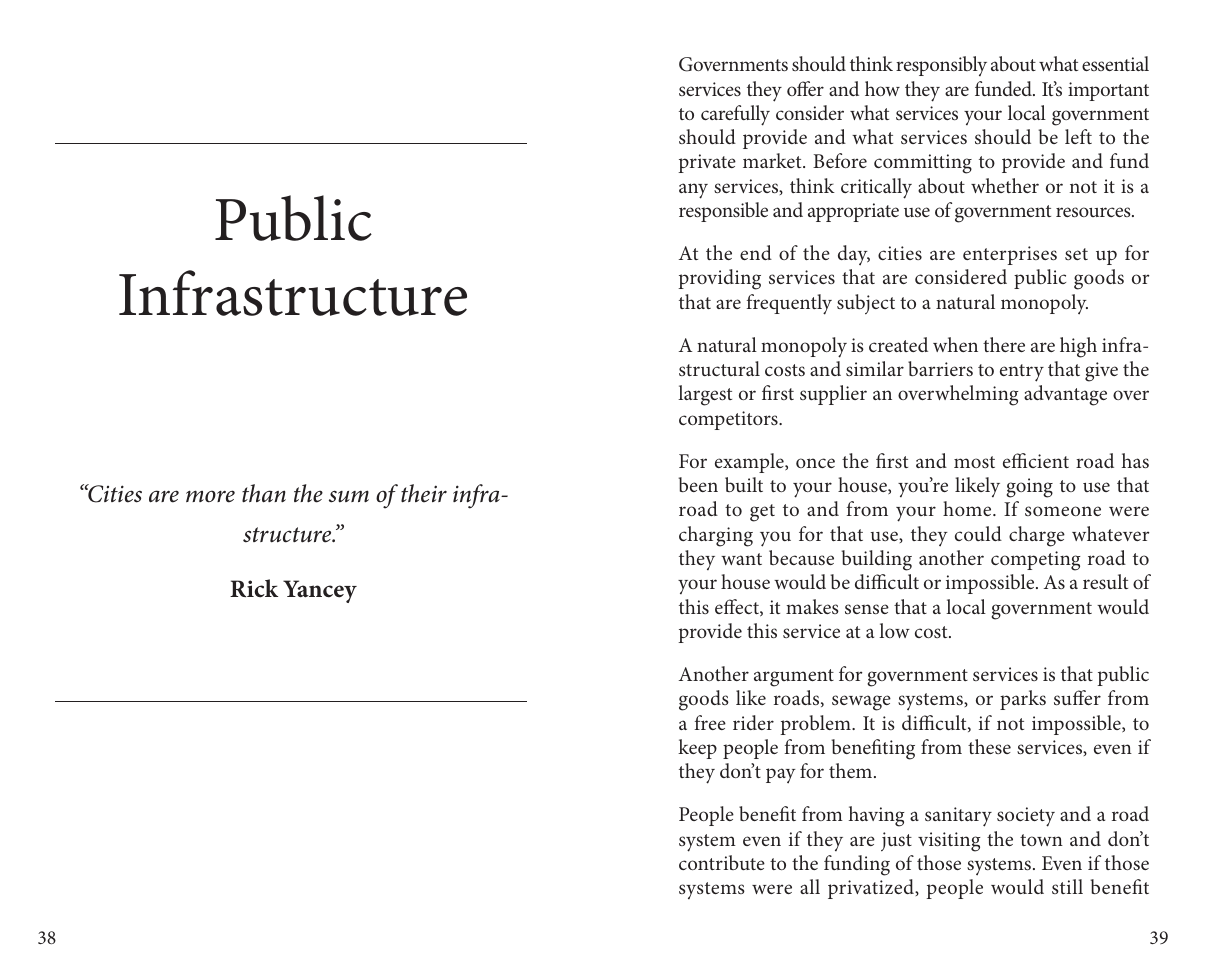 This image has width=1206, height=980. What do you see at coordinates (264, 493) in the image?
I see `than` at bounding box center [264, 493].
